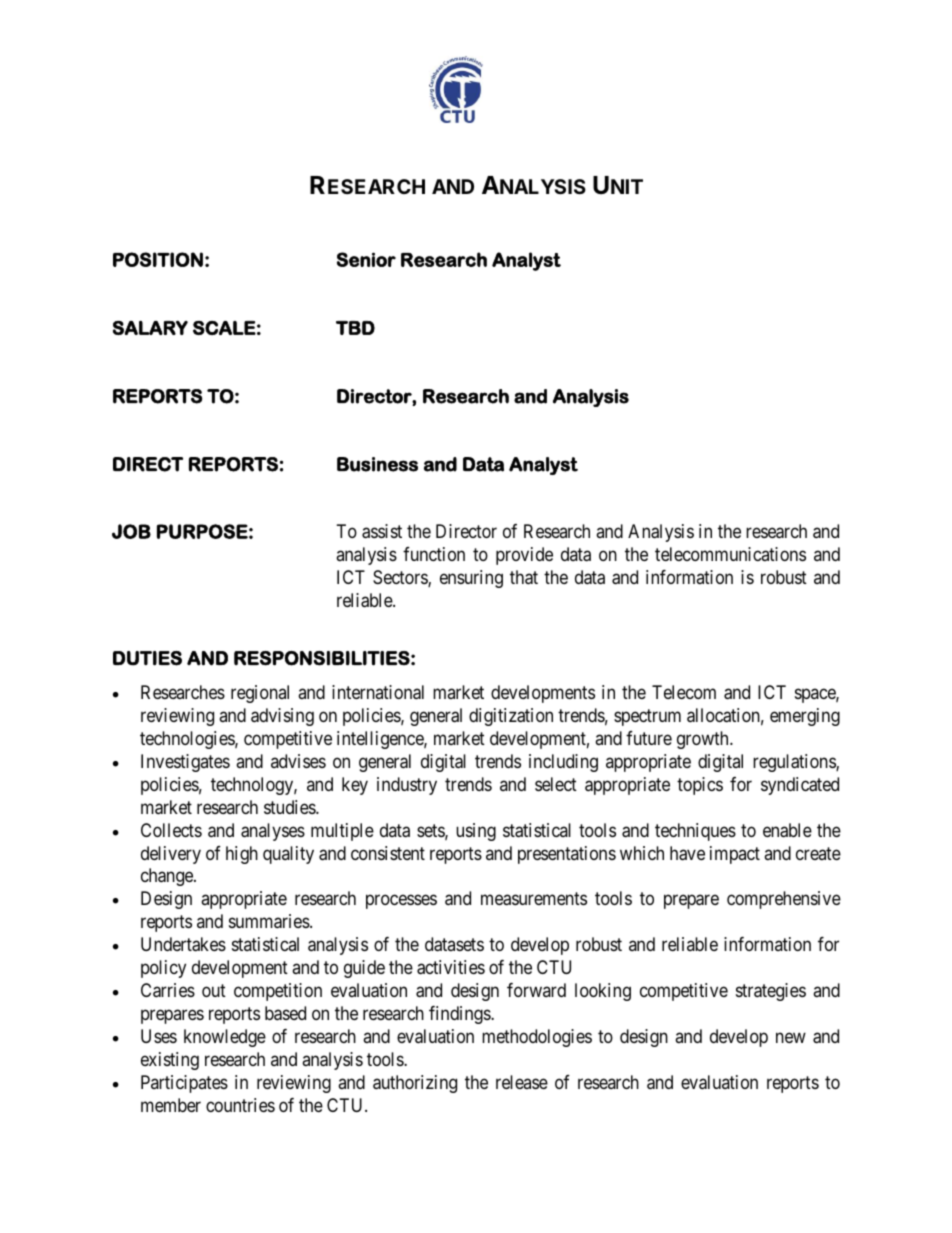  Describe the element at coordinates (805, 717) in the screenshot. I see `emerging` at that location.
